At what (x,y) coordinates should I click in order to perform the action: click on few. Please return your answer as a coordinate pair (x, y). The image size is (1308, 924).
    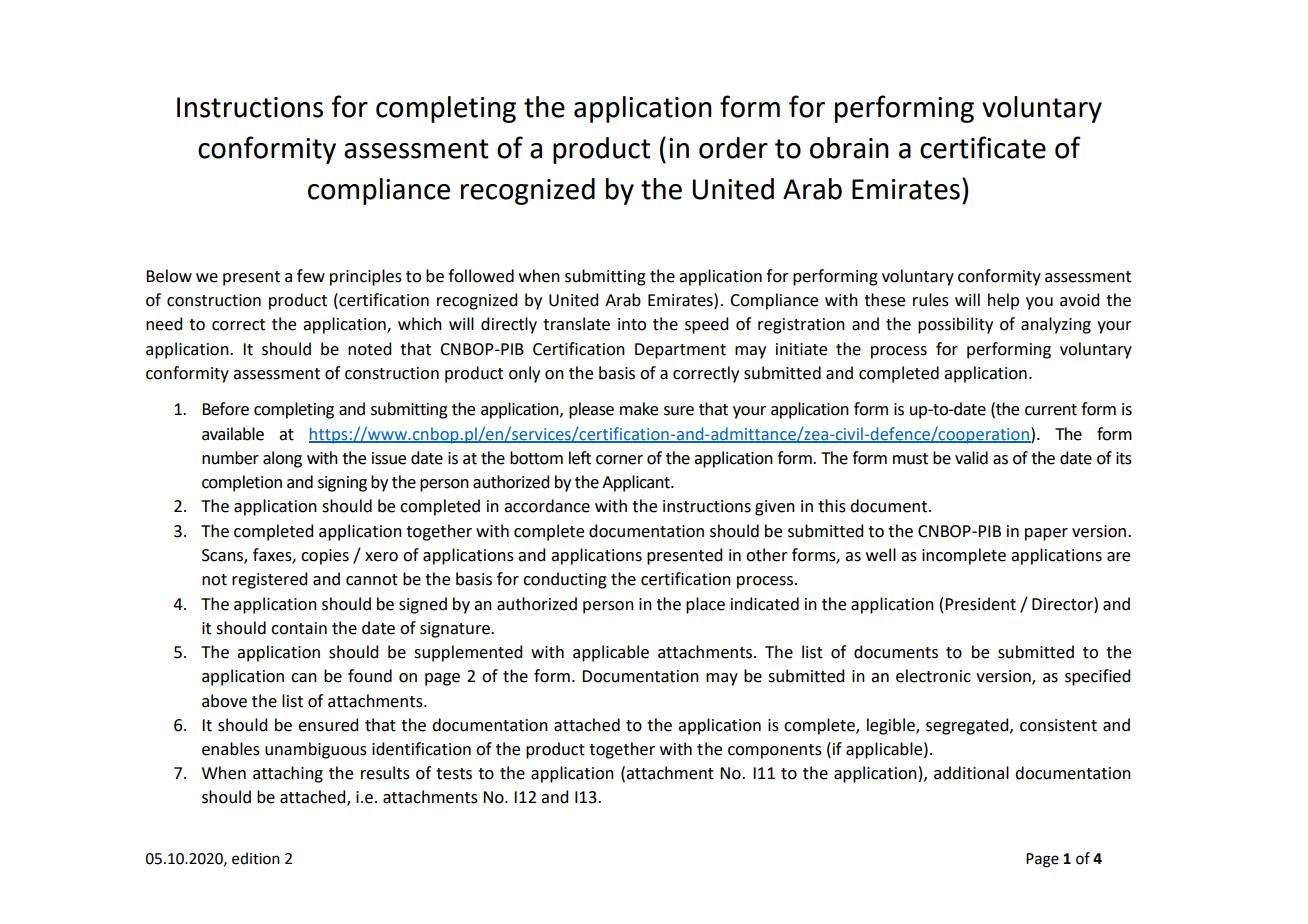
    Looking at the image, I should click on (311, 276).
